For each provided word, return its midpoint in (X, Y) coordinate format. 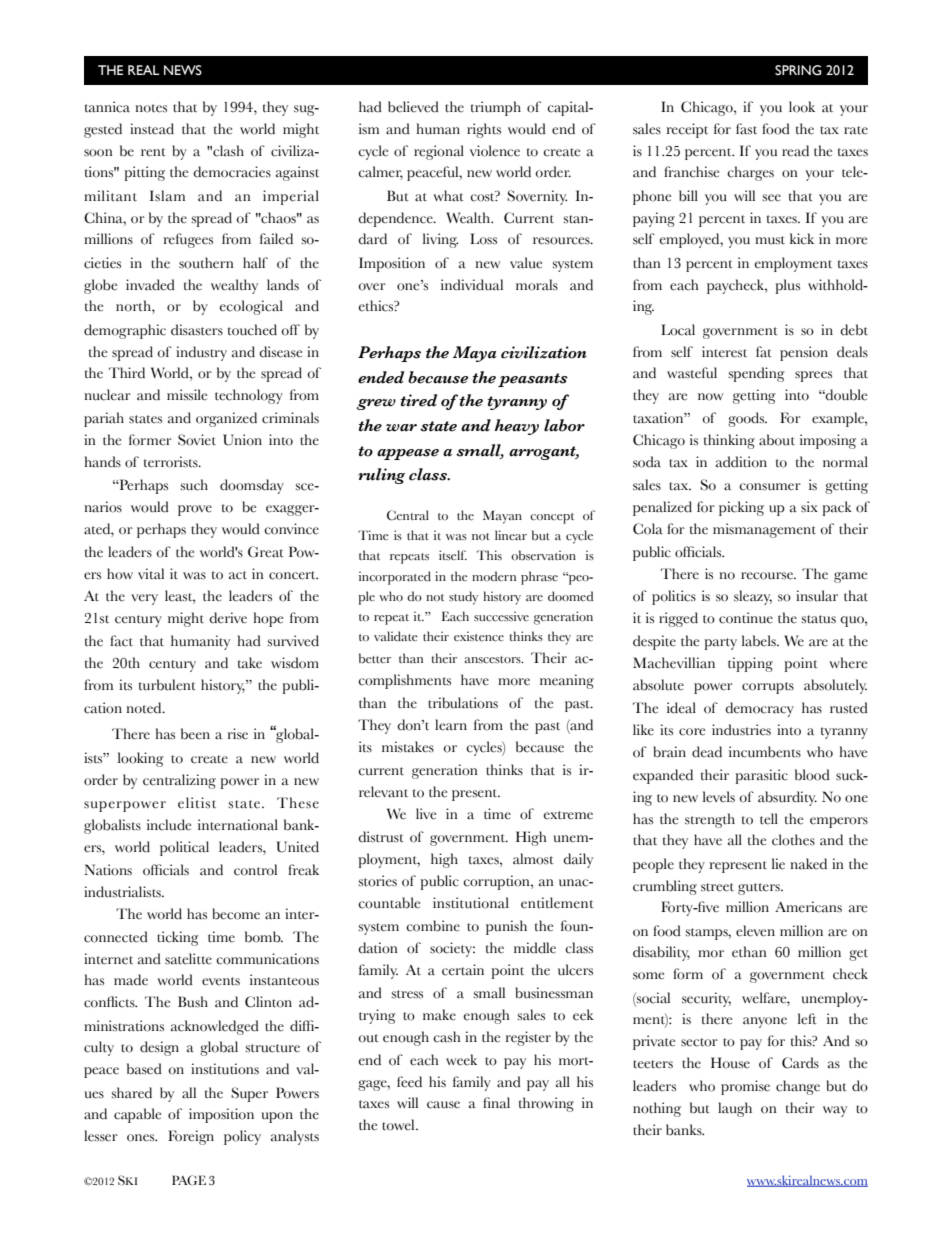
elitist (197, 803)
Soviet (197, 440)
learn (451, 725)
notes (151, 108)
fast (746, 129)
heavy (517, 427)
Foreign (191, 1137)
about (777, 440)
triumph (496, 108)
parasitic (761, 776)
